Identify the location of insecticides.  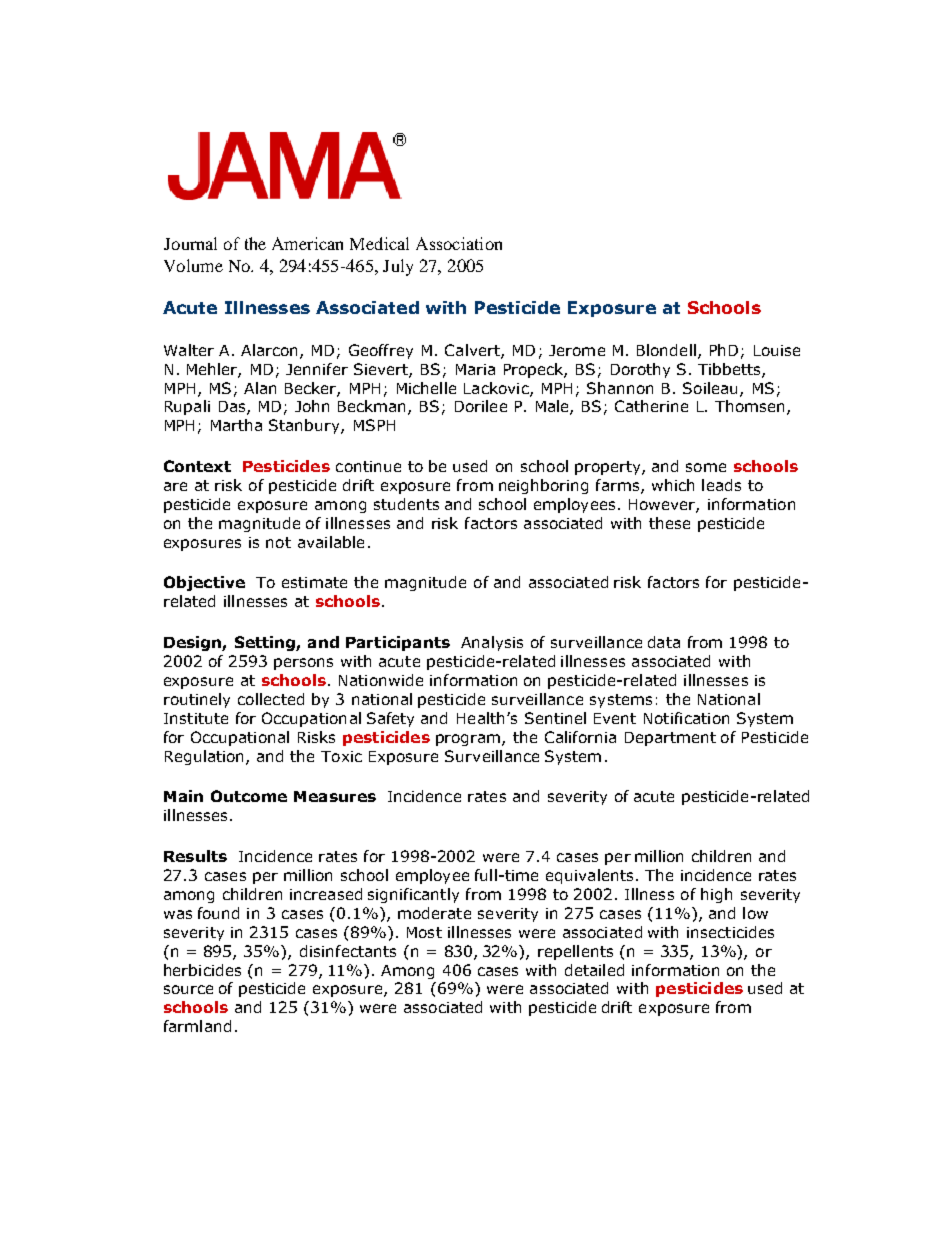
(730, 932).
